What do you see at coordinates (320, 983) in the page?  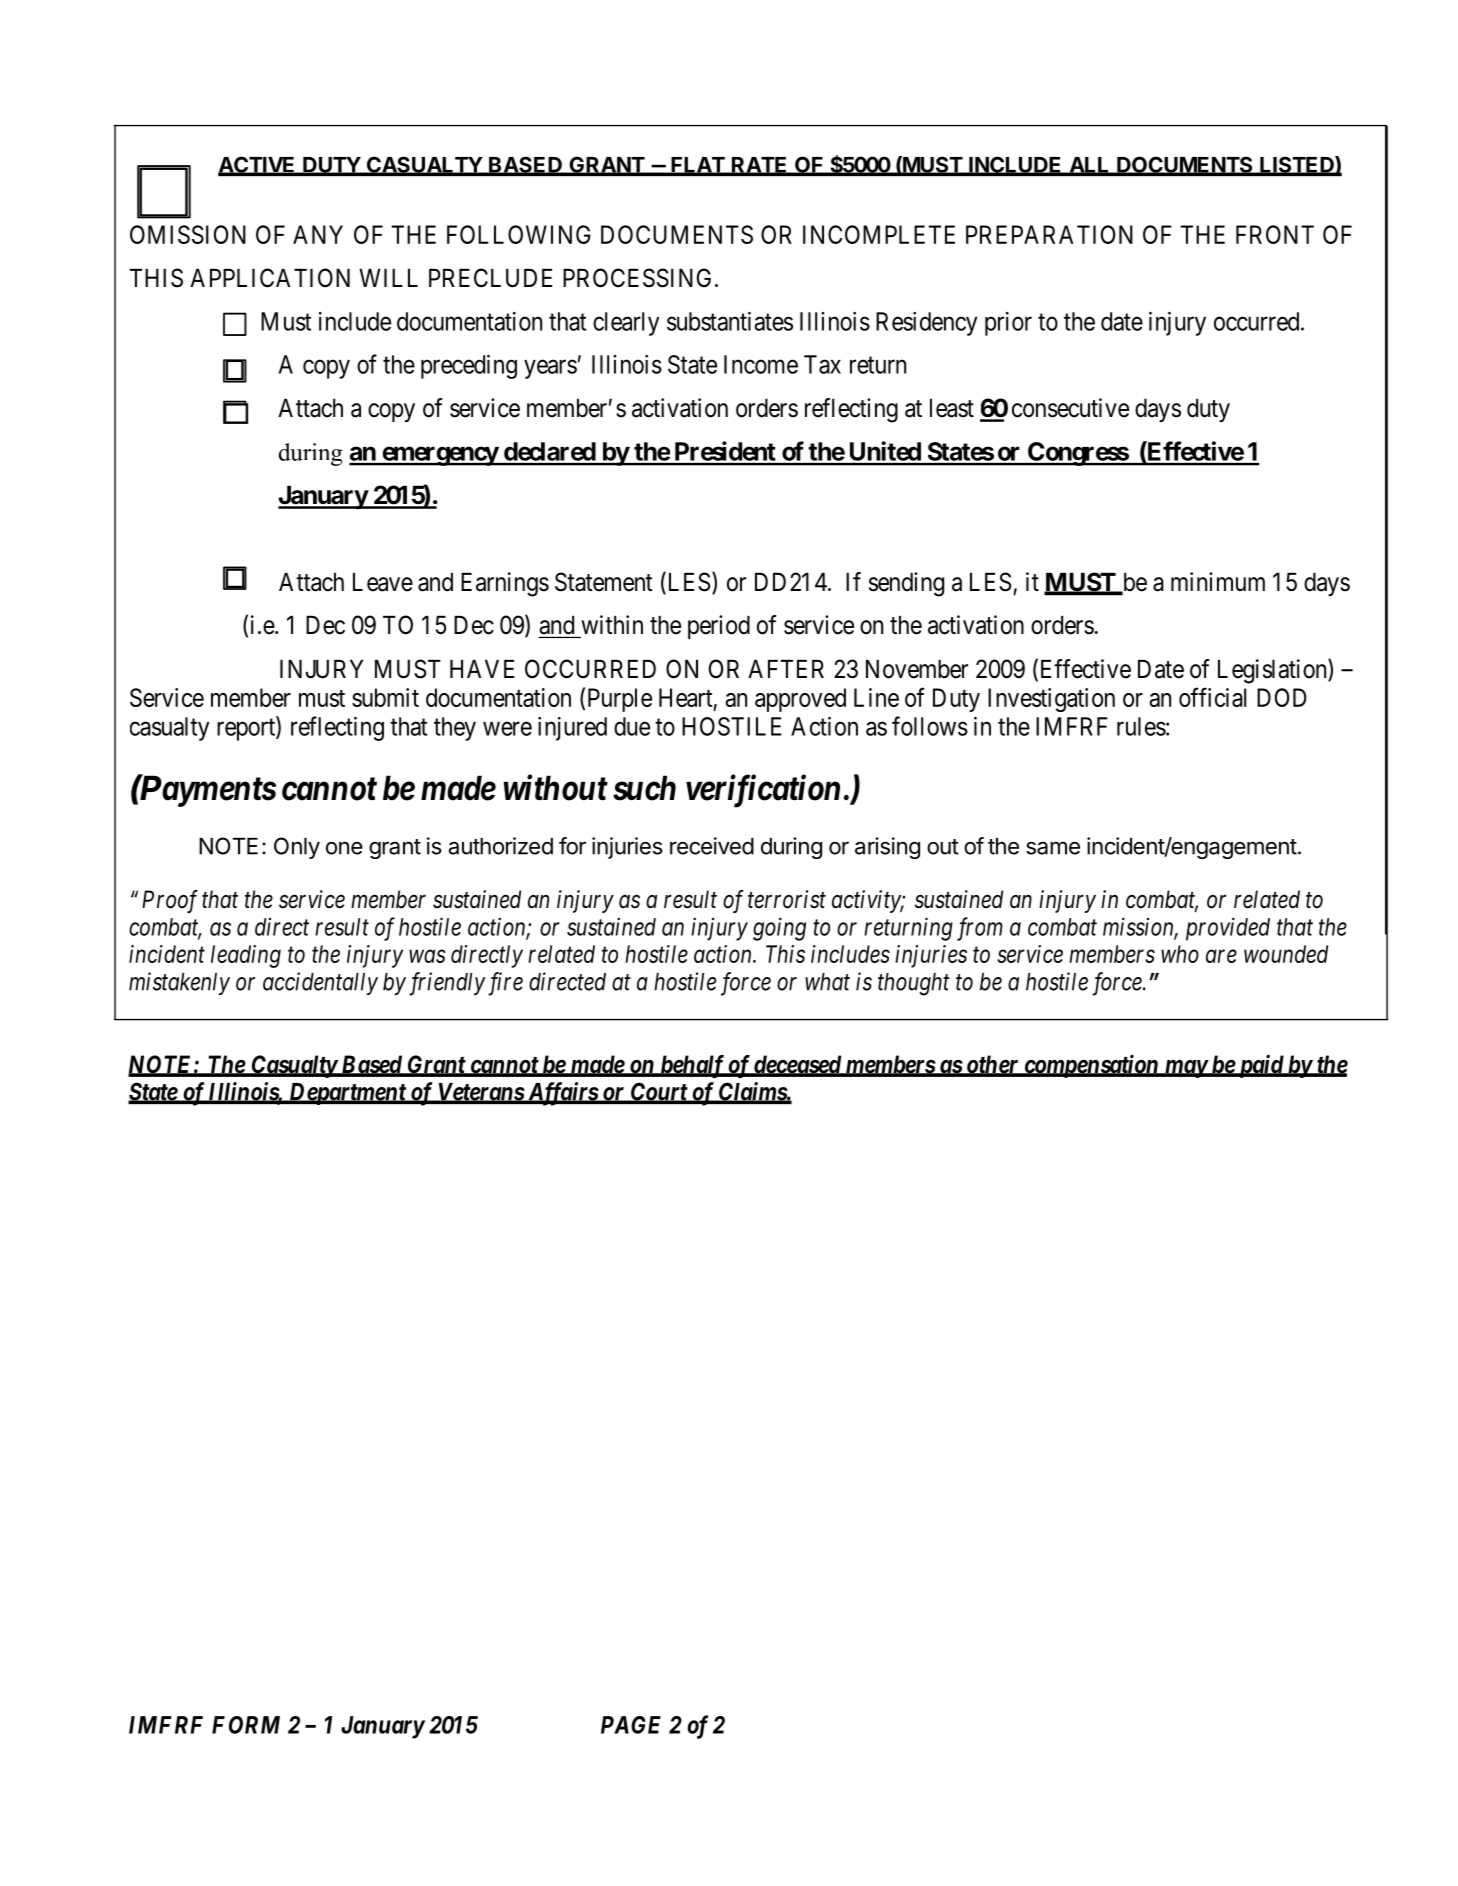 I see `accidentally` at bounding box center [320, 983].
